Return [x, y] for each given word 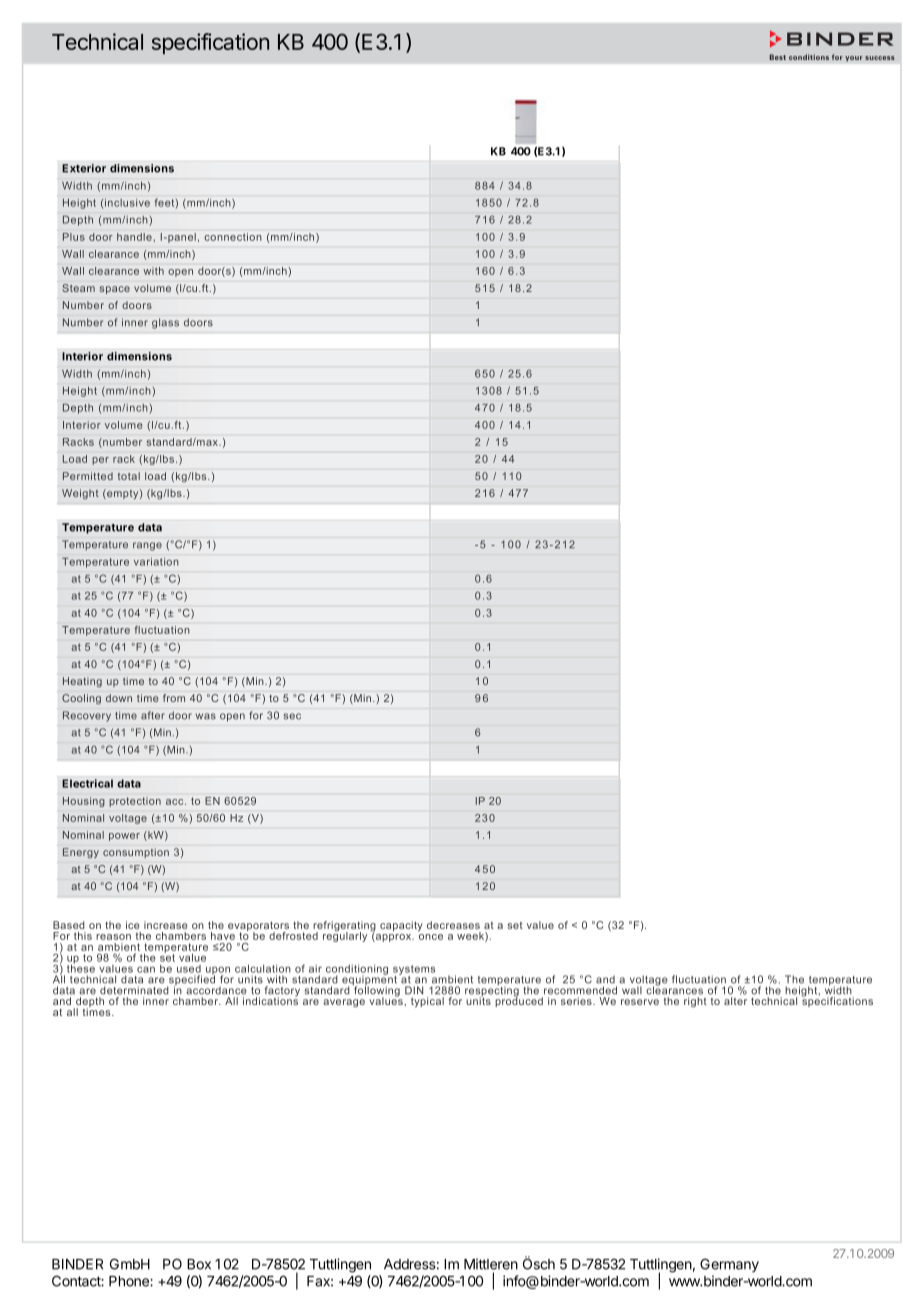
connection [233, 237]
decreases [453, 925]
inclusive [127, 203]
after [153, 715]
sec [292, 716]
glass [165, 323]
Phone [130, 1281]
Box [199, 1264]
